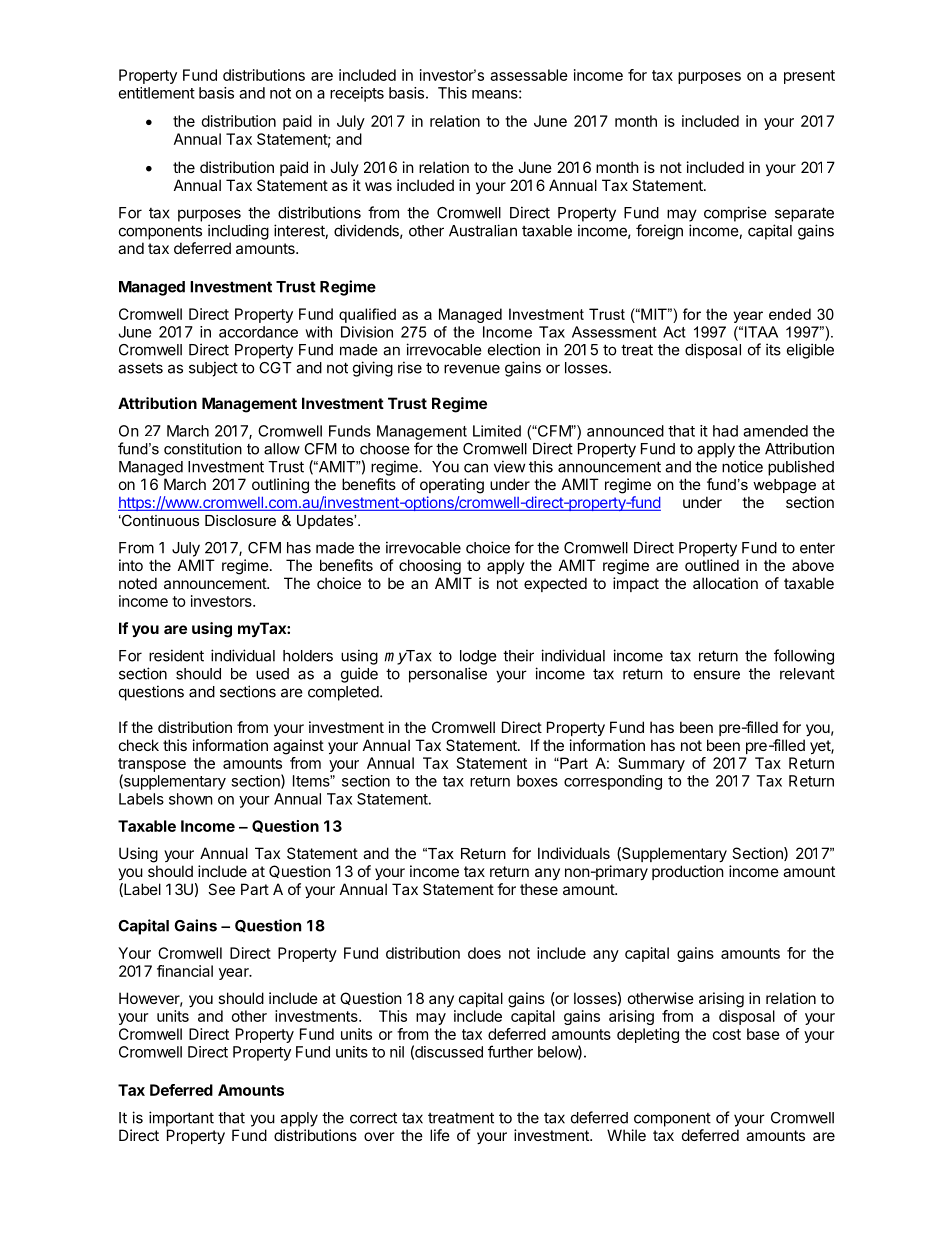  Describe the element at coordinates (727, 1034) in the page. I see `cost` at that location.
